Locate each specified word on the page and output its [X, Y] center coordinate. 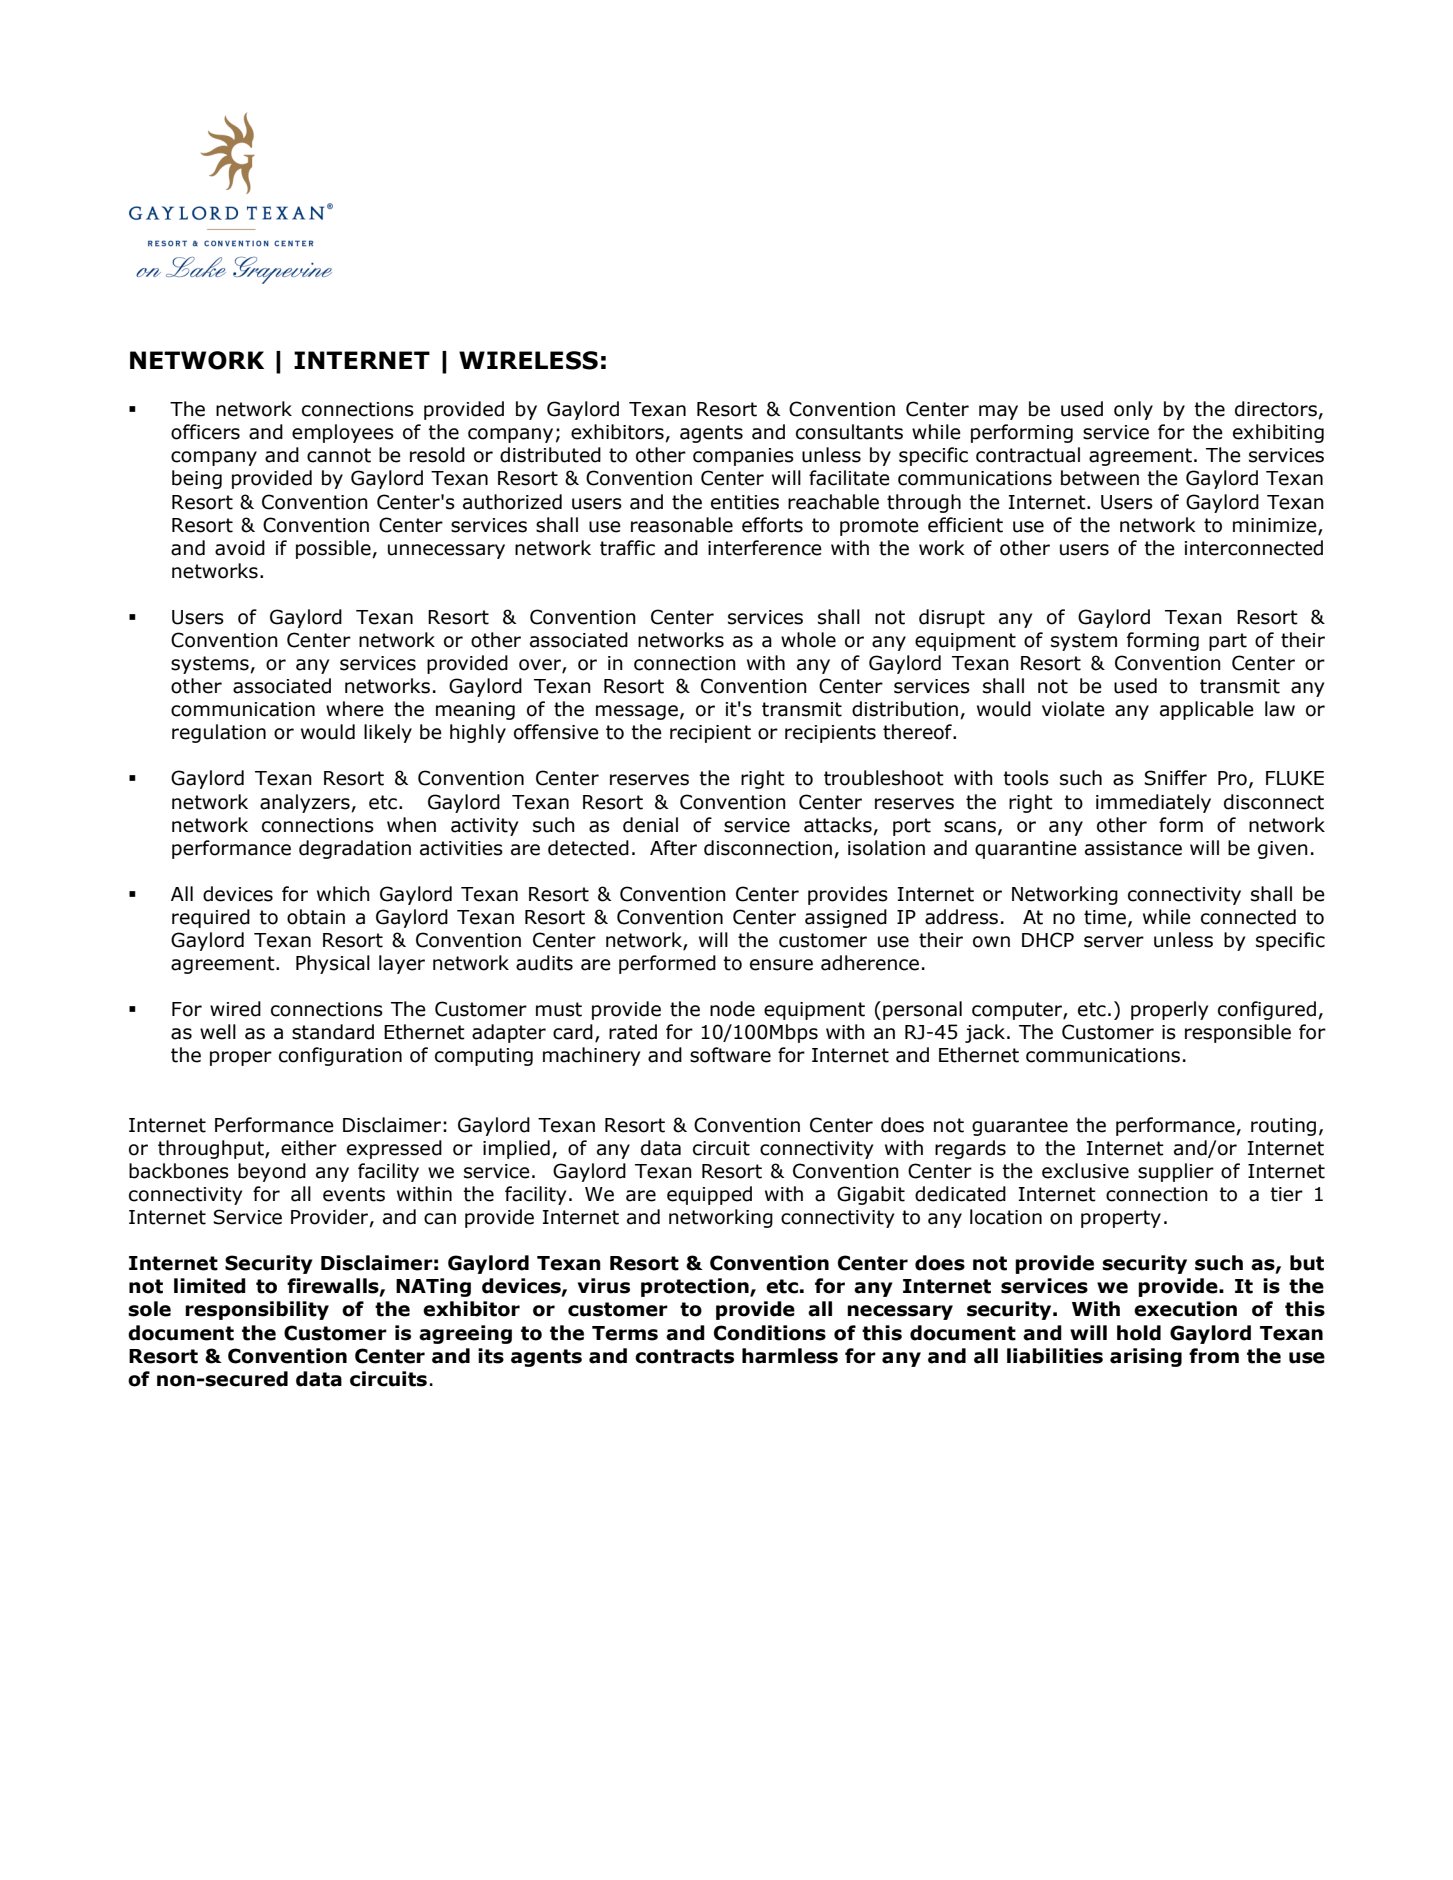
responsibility [257, 1310]
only [1133, 410]
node [732, 1009]
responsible [1238, 1033]
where [355, 709]
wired [235, 1009]
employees [343, 433]
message [637, 712]
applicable [1207, 710]
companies [743, 457]
